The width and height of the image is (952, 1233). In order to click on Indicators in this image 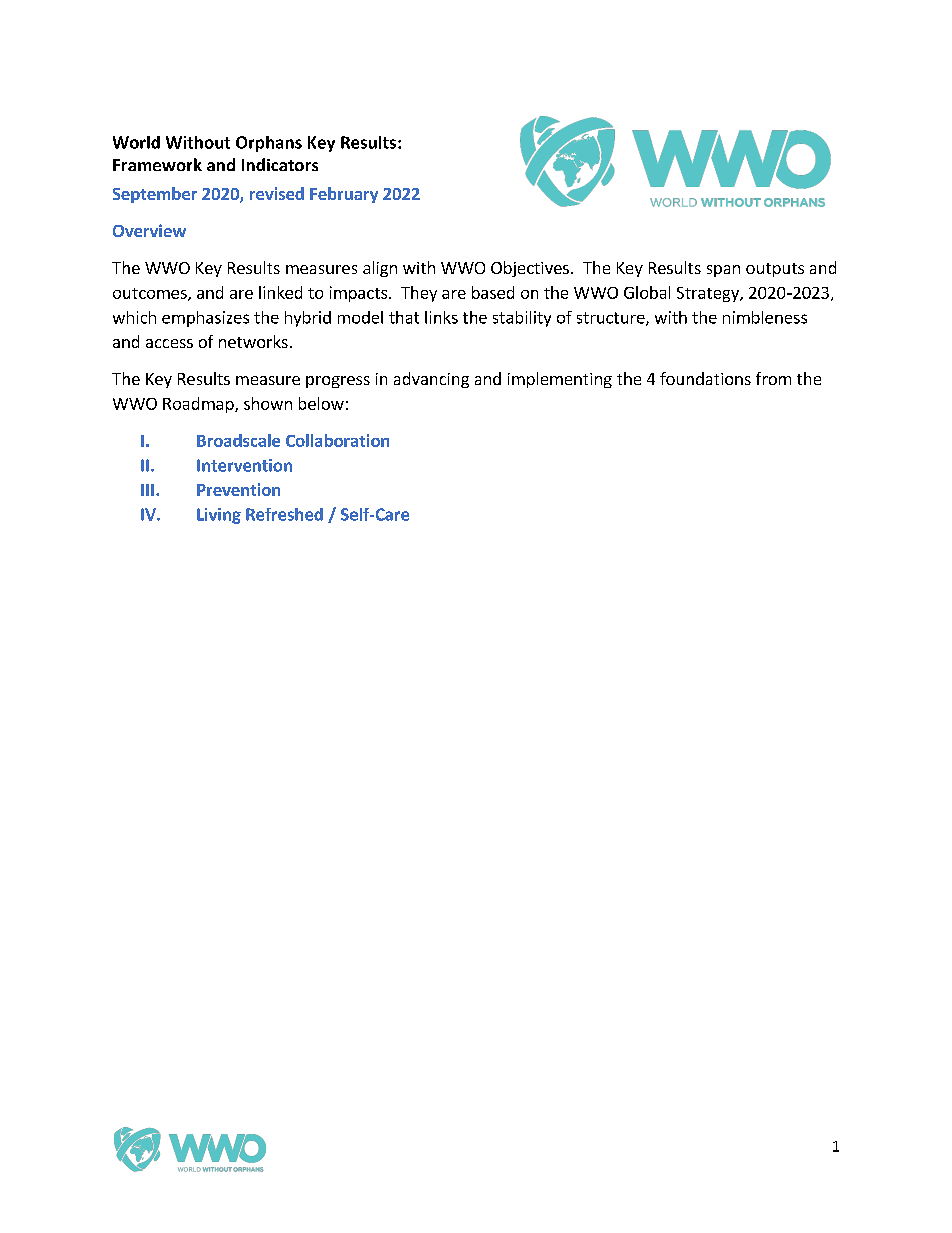, I will do `click(280, 164)`.
